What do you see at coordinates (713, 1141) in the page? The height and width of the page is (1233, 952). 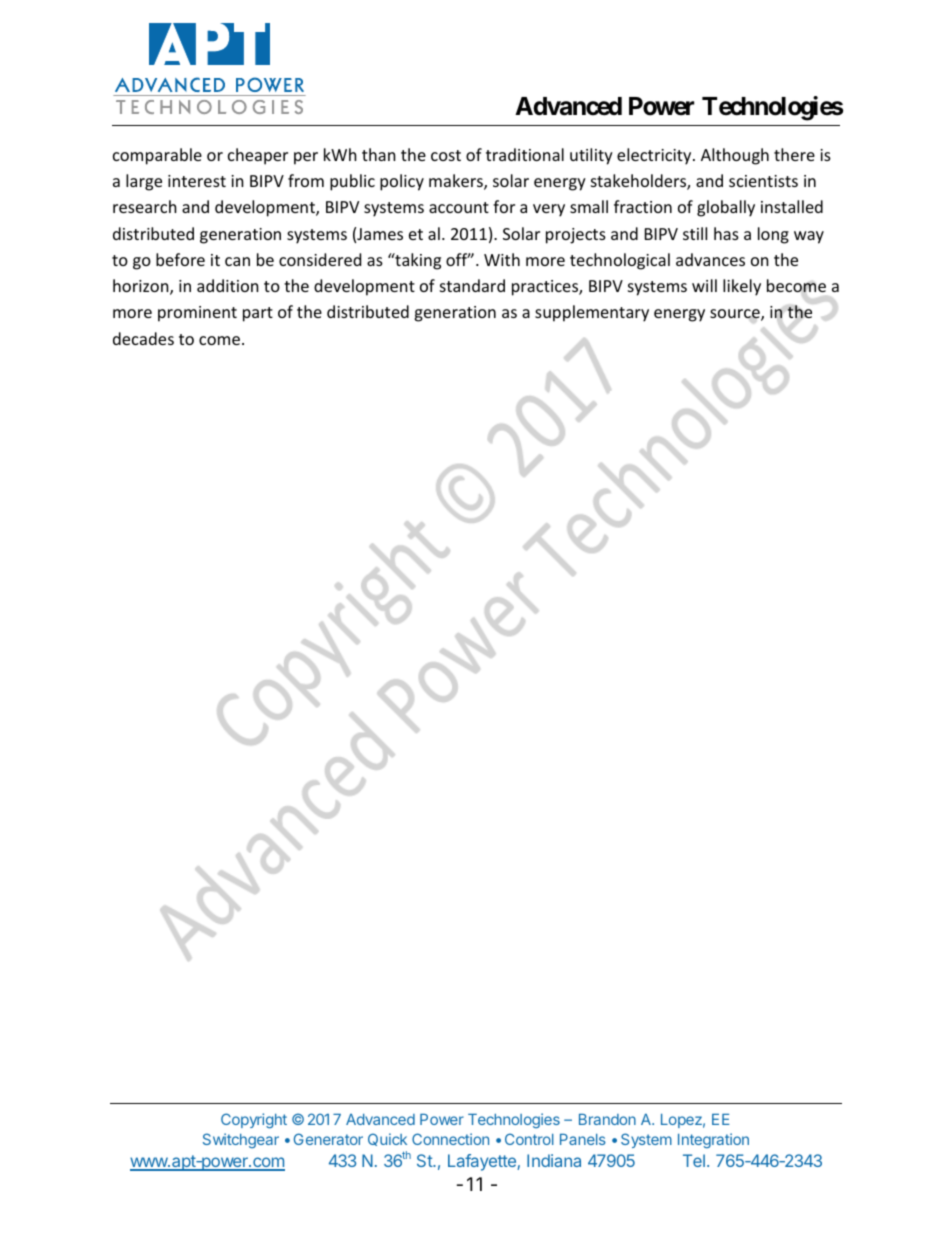 I see `Integration` at bounding box center [713, 1141].
